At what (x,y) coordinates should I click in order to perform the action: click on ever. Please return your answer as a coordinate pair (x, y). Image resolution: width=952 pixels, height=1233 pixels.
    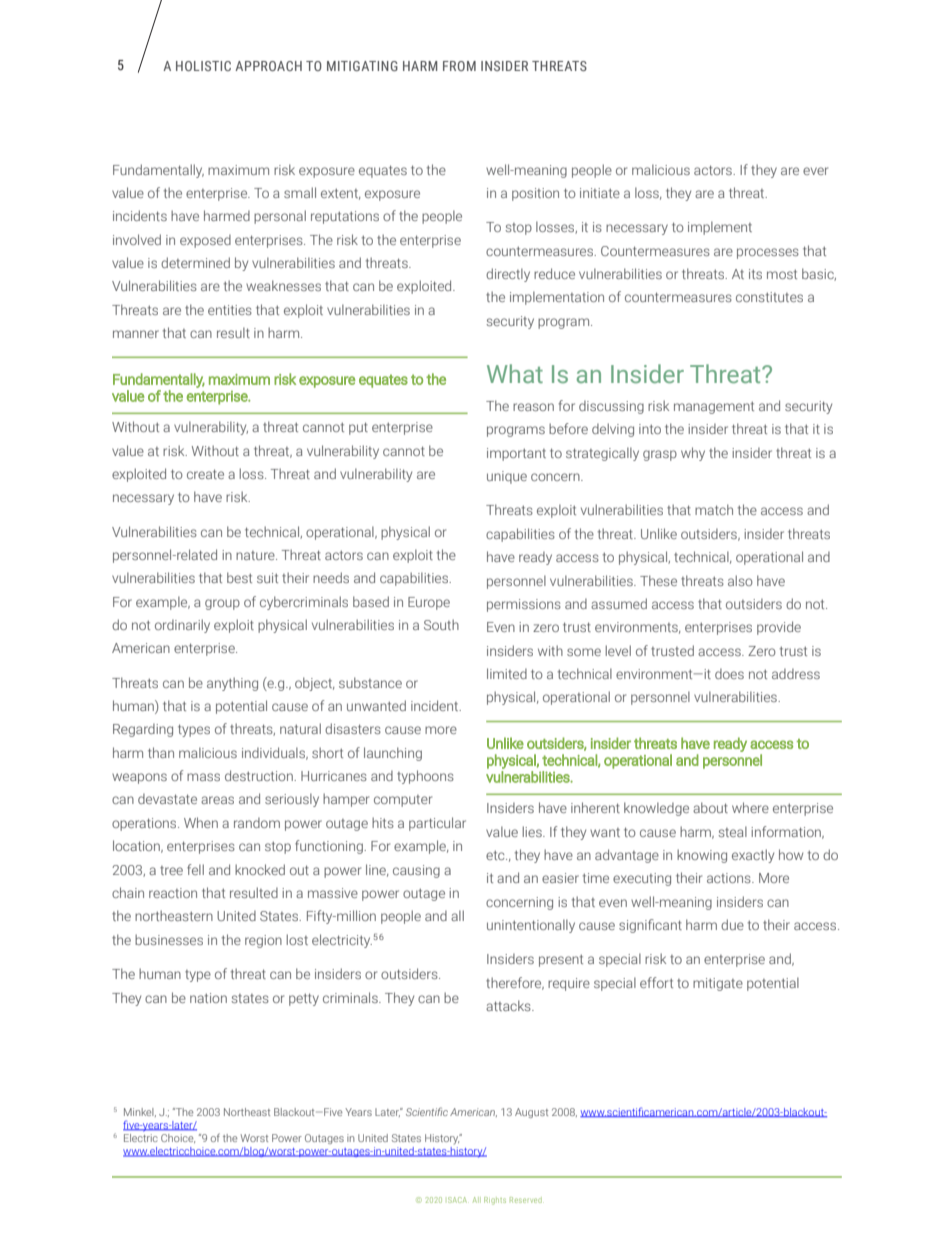
    Looking at the image, I should click on (815, 171).
